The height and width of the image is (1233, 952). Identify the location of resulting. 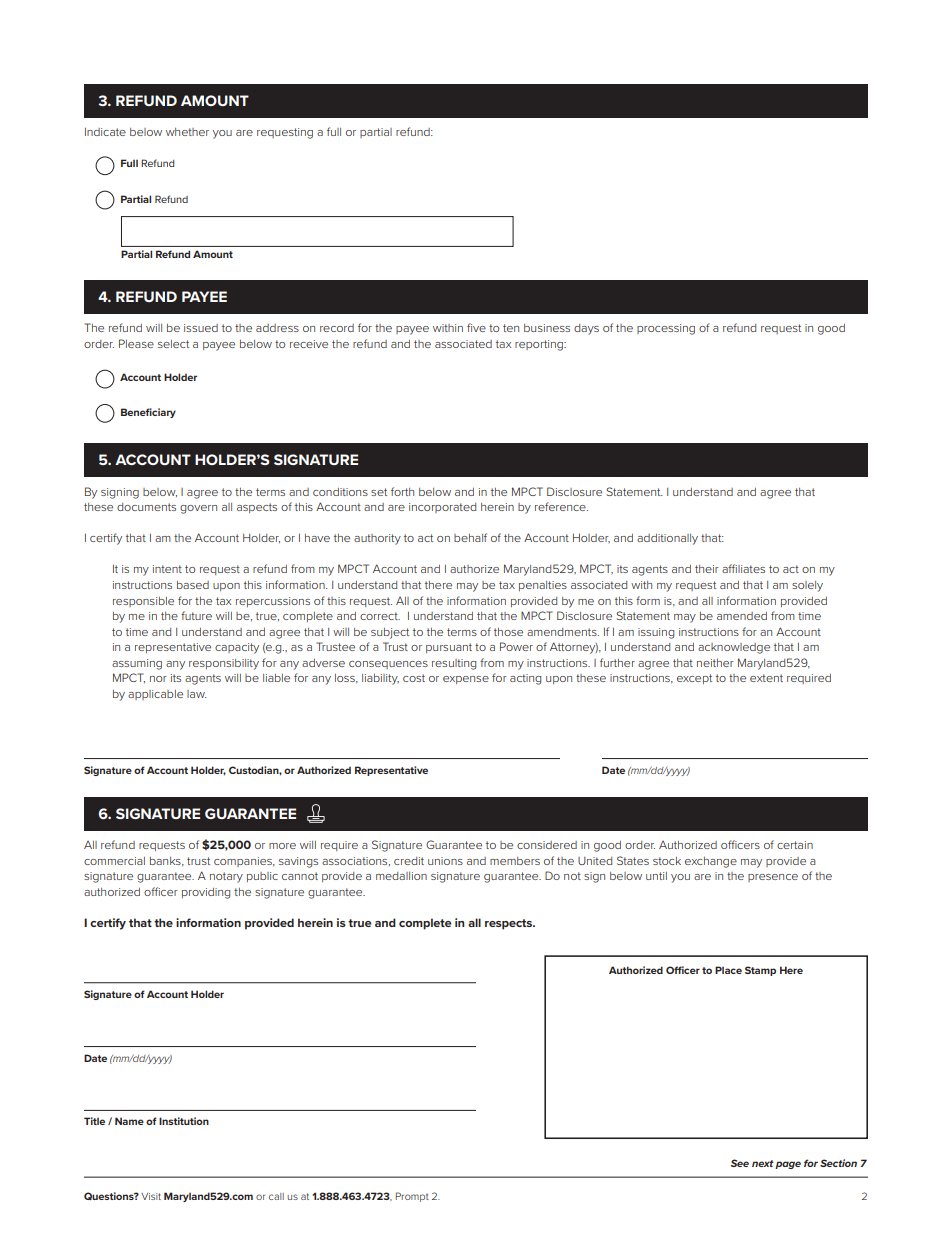
(454, 664).
